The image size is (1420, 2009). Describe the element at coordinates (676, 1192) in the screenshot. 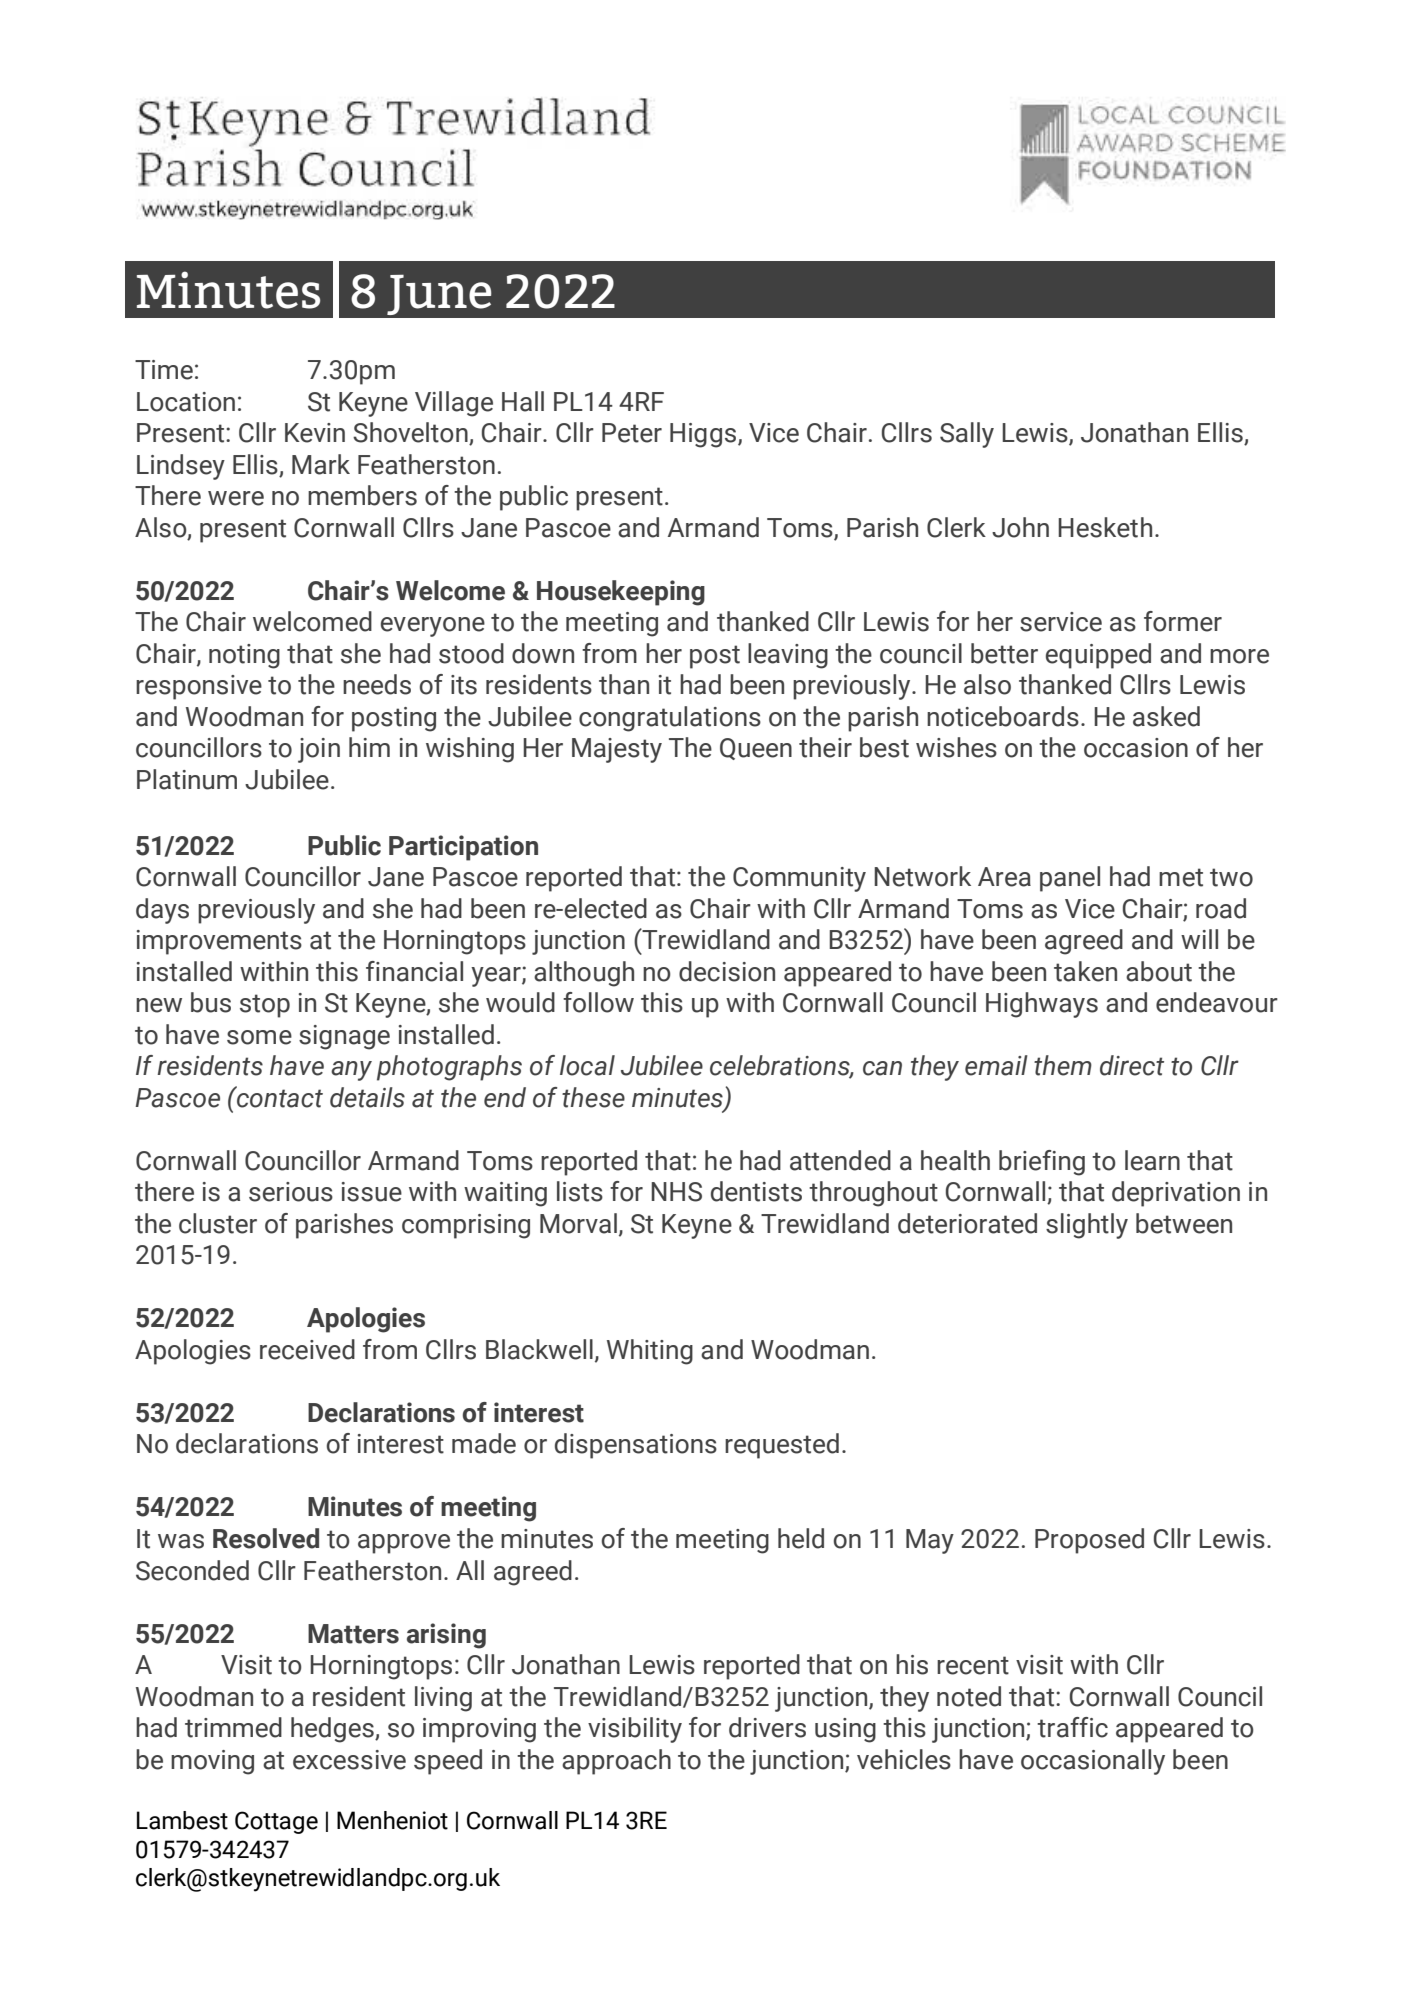

I see `NHS` at that location.
